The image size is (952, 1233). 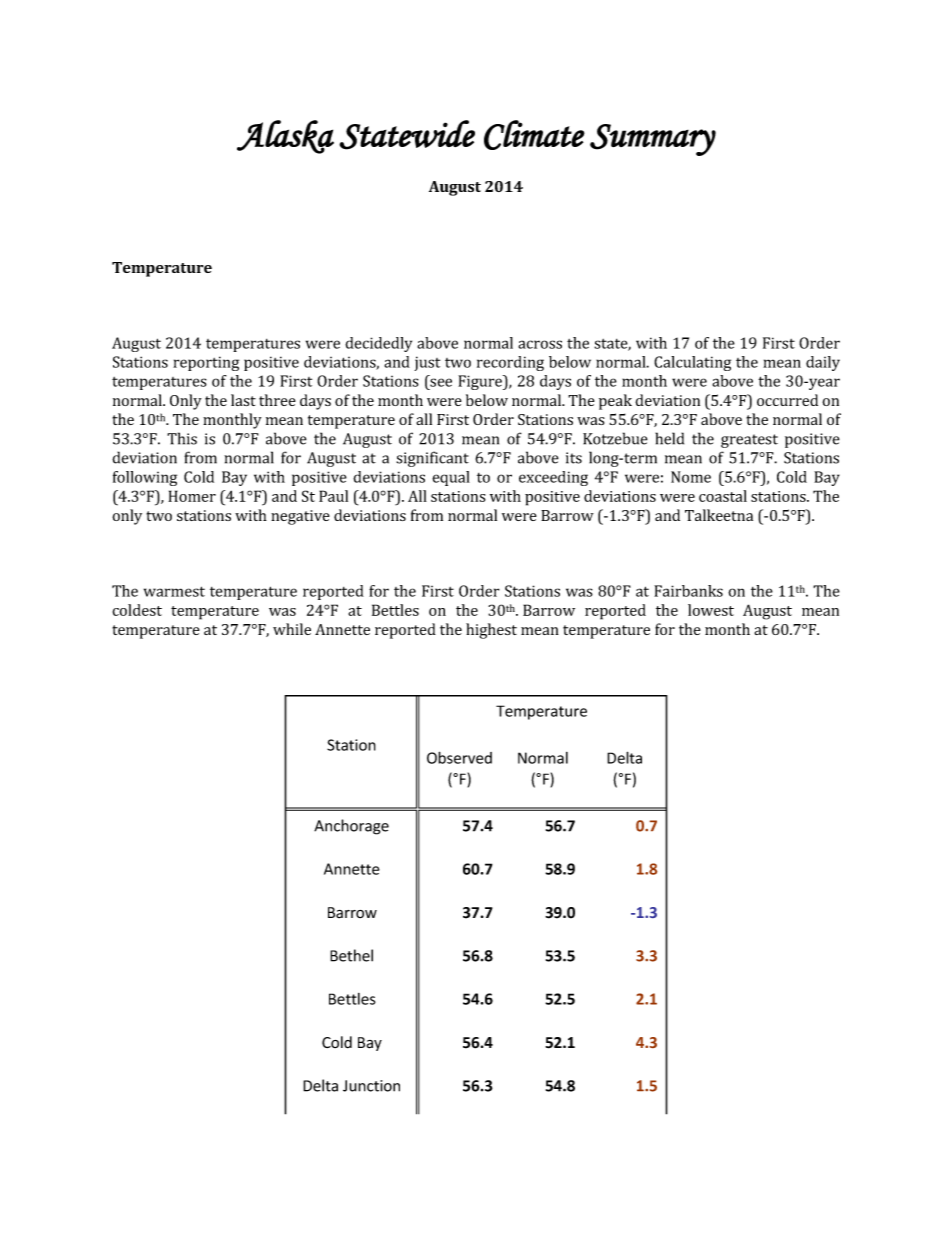 I want to click on Fairbanks, so click(x=688, y=591).
